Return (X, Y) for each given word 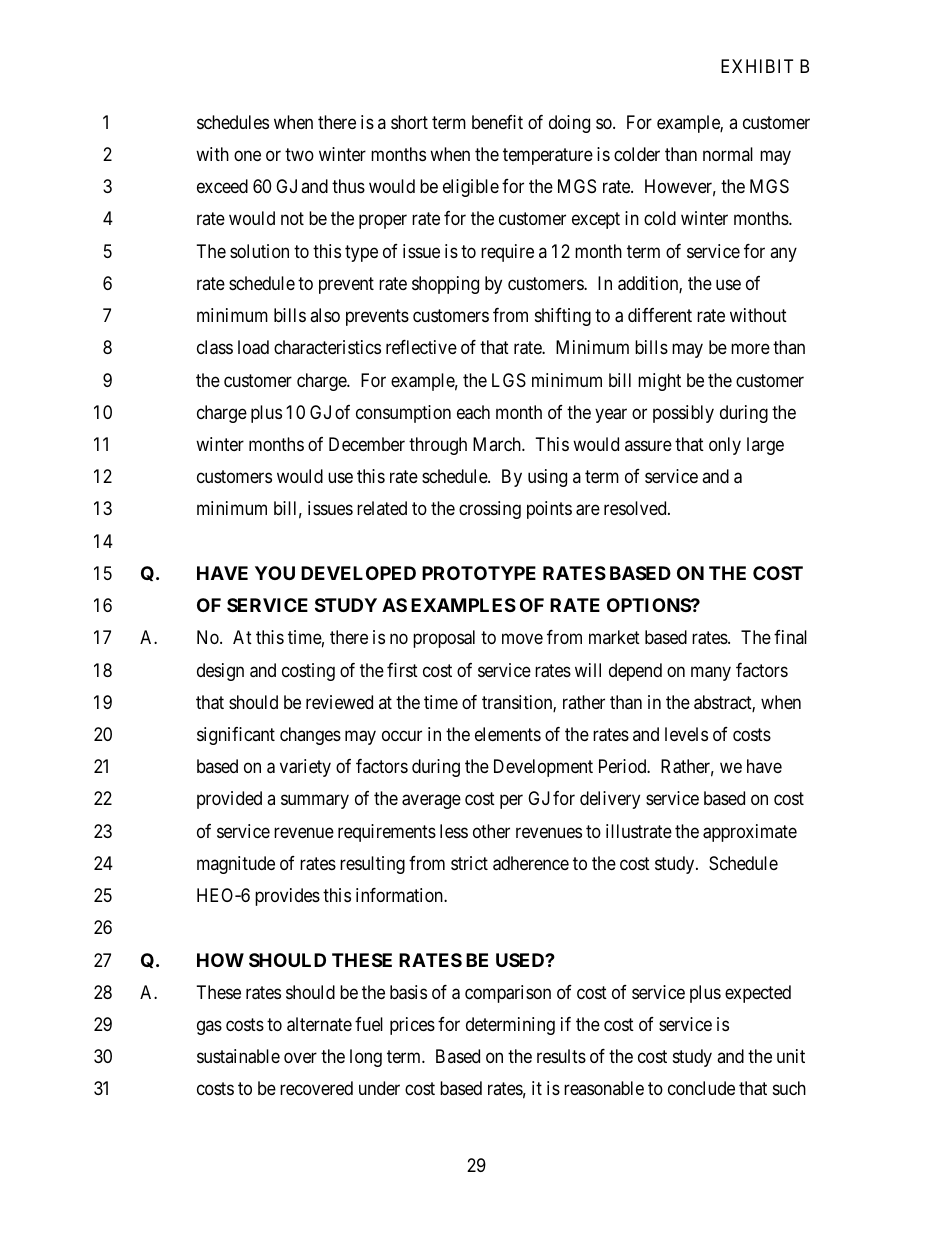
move (522, 639)
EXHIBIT (757, 66)
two (299, 154)
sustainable (238, 1056)
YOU (275, 573)
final (790, 637)
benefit (497, 122)
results (561, 1056)
